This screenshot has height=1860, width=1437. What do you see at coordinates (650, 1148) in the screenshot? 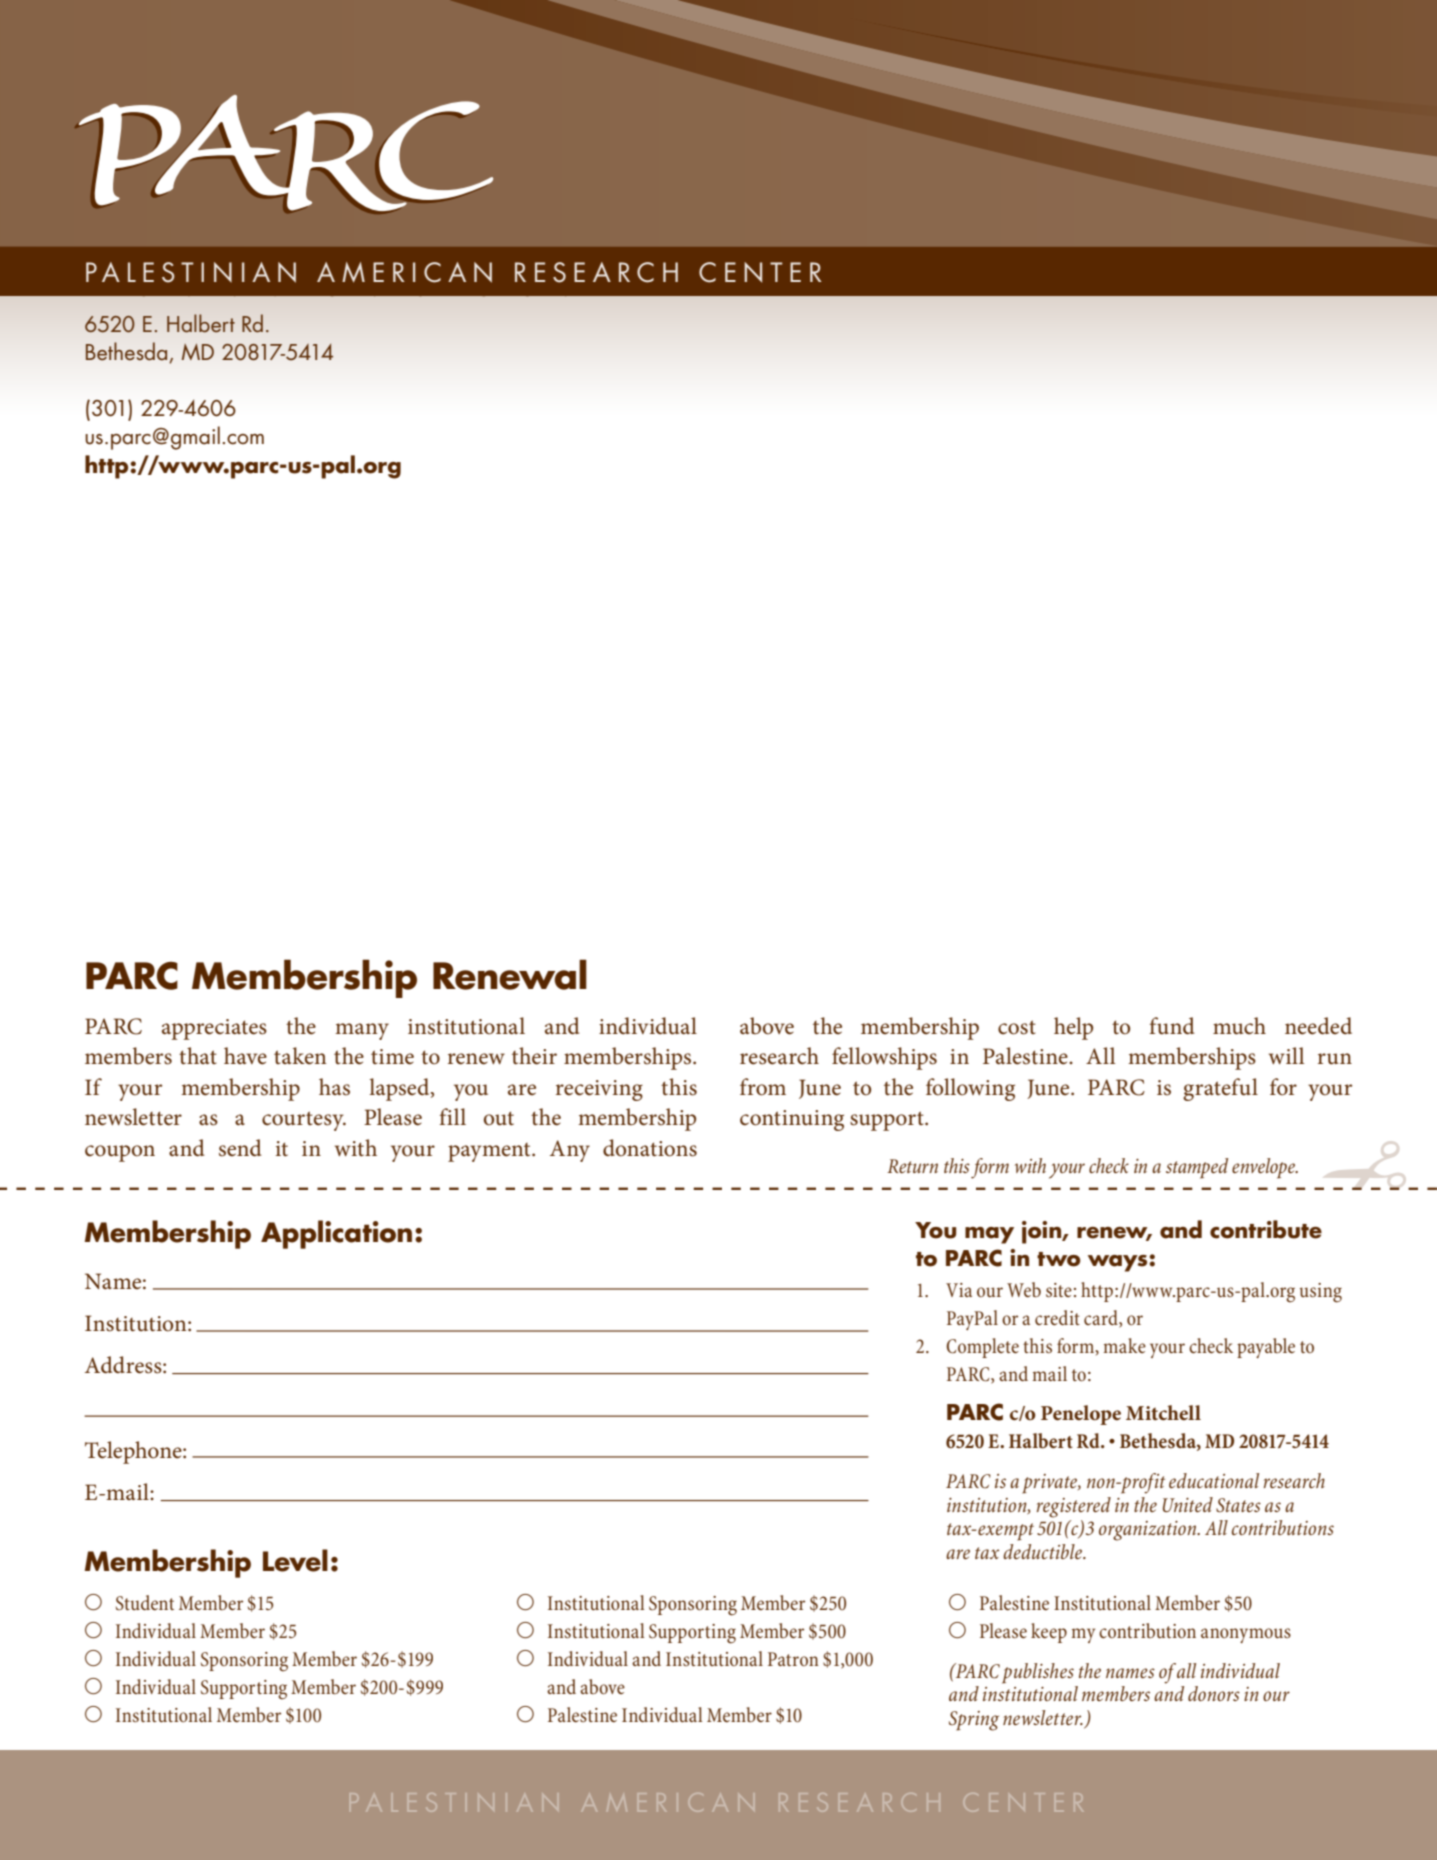
I see `donations` at bounding box center [650, 1148].
